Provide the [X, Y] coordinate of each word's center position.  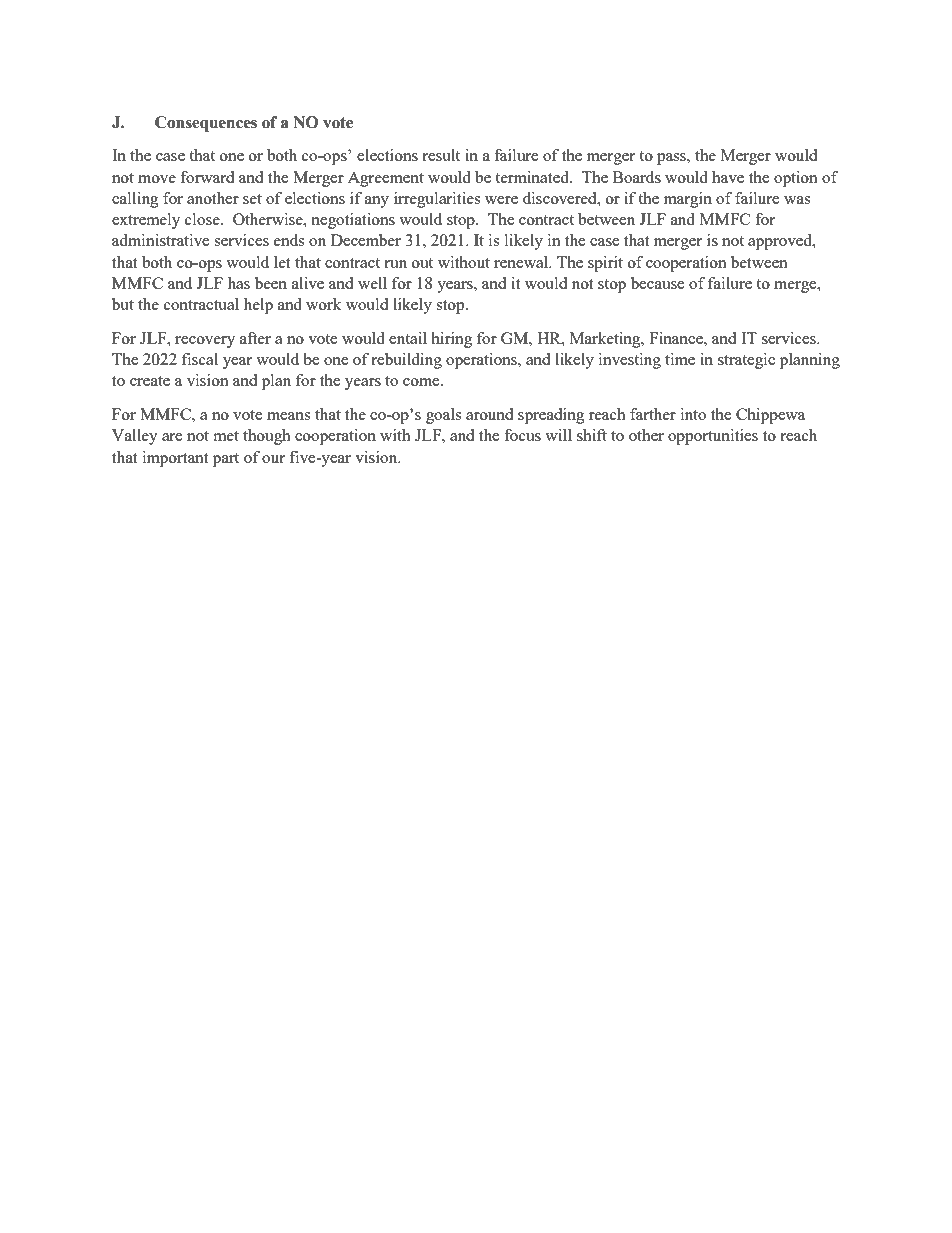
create [150, 381]
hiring [451, 340]
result [441, 155]
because [658, 283]
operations [482, 361]
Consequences [206, 124]
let [282, 262]
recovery [205, 342]
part [226, 460]
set [252, 199]
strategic [746, 361]
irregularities [437, 200]
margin [688, 200]
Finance [677, 338]
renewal [522, 262]
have [728, 177]
